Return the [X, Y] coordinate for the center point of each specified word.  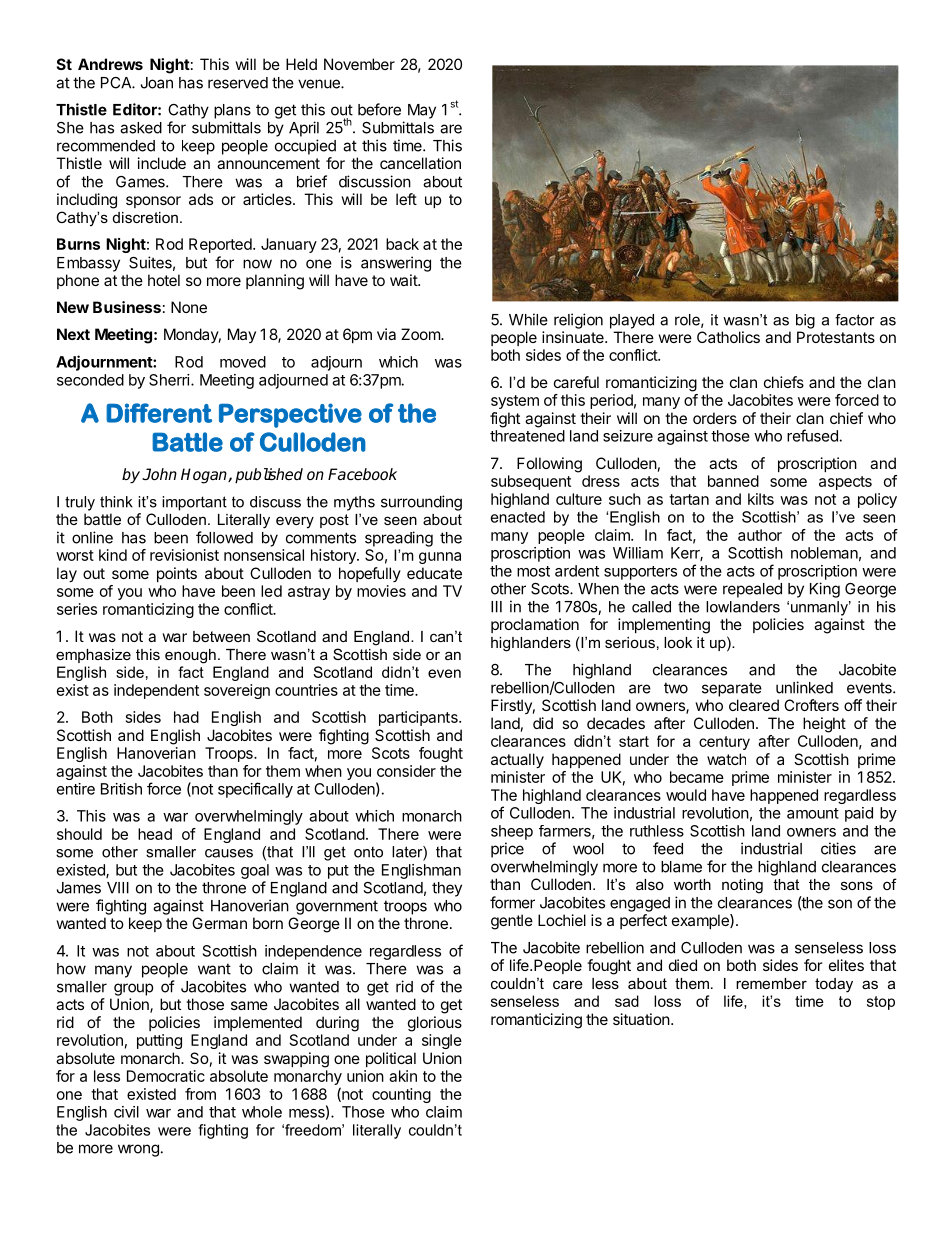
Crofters [811, 705]
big [805, 321]
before [379, 109]
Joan [157, 83]
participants [419, 718]
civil [126, 1112]
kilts [761, 499]
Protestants [836, 337]
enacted [518, 517]
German [219, 923]
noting [742, 886]
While [528, 319]
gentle [512, 922]
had [186, 717]
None [189, 307]
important [194, 503]
